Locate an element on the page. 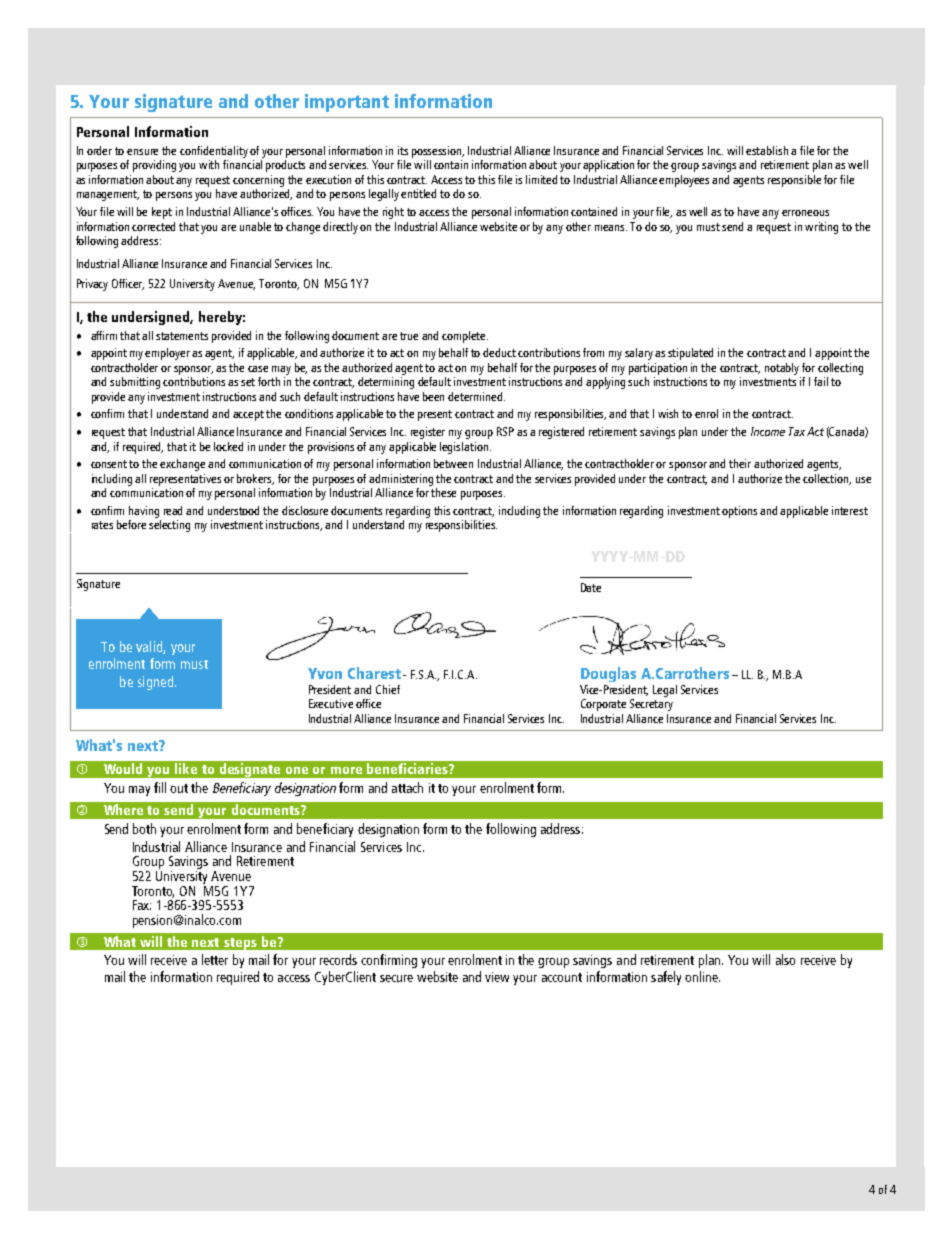  confidentiality is located at coordinates (214, 152).
